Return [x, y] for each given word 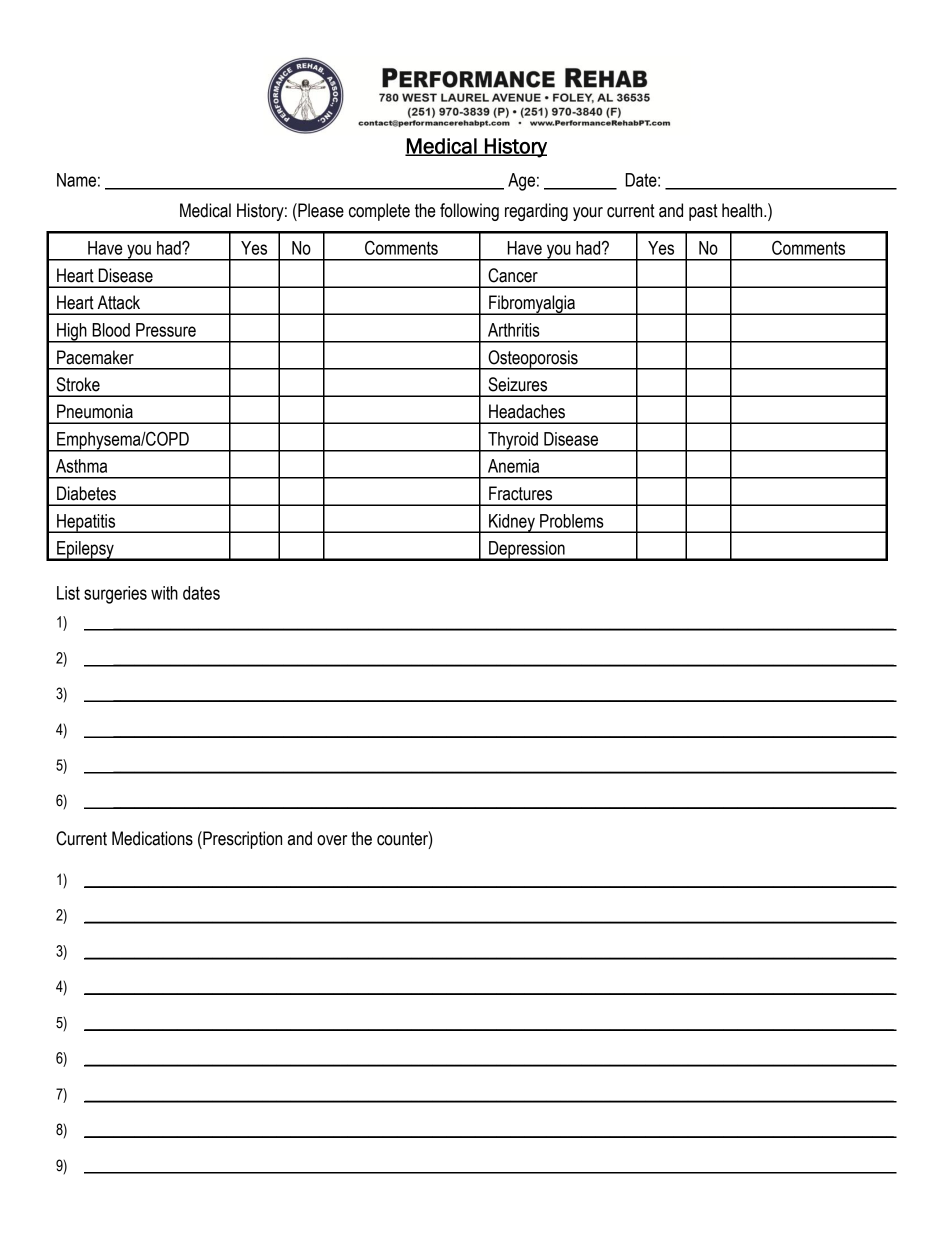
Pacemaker [95, 357]
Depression [527, 551]
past [703, 212]
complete [379, 212]
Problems [572, 521]
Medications [152, 838]
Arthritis [514, 330]
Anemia [513, 466]
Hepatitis [86, 523]
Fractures [520, 493]
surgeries [115, 595]
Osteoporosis [533, 360]
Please [320, 210]
